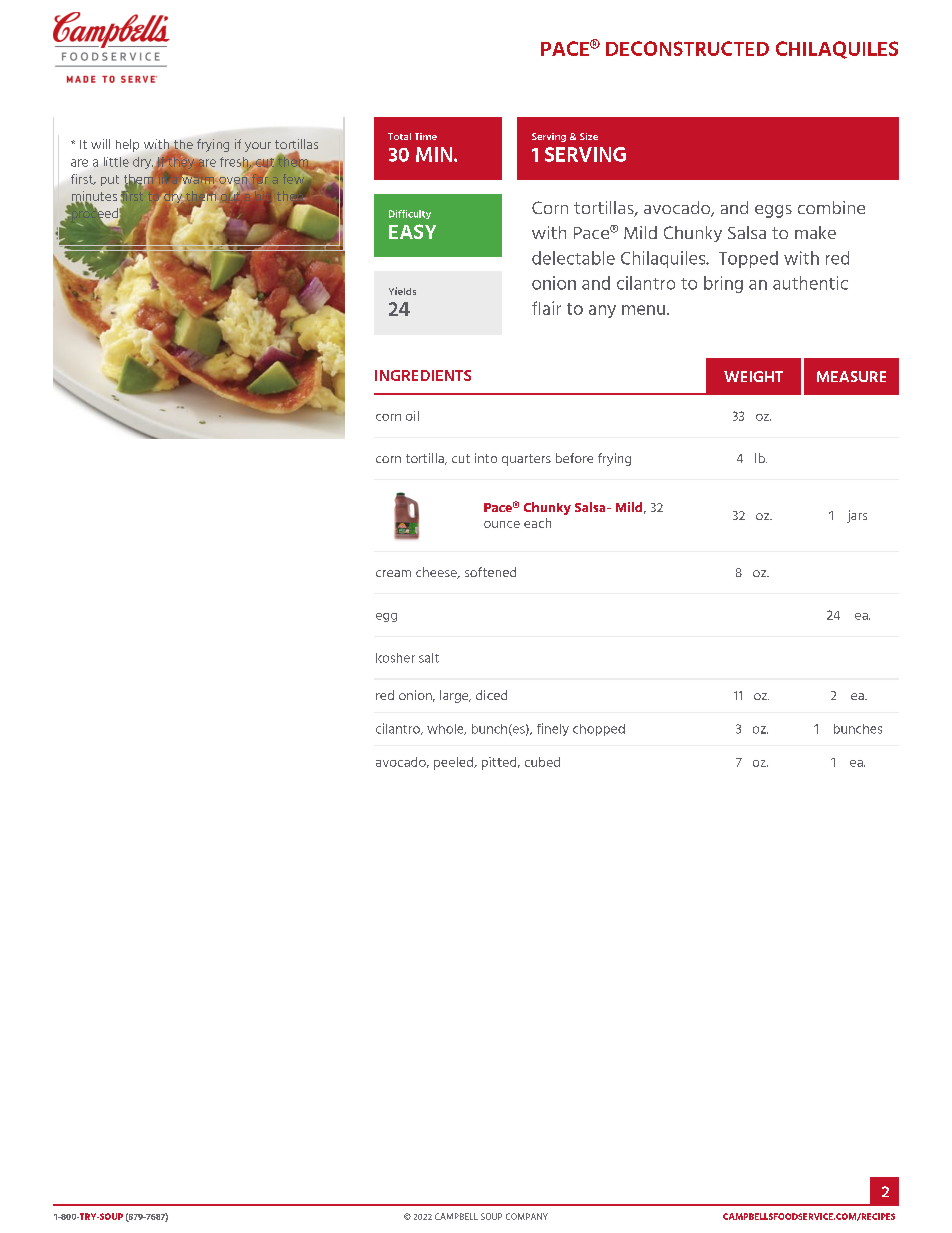  I want to click on salt, so click(429, 658).
